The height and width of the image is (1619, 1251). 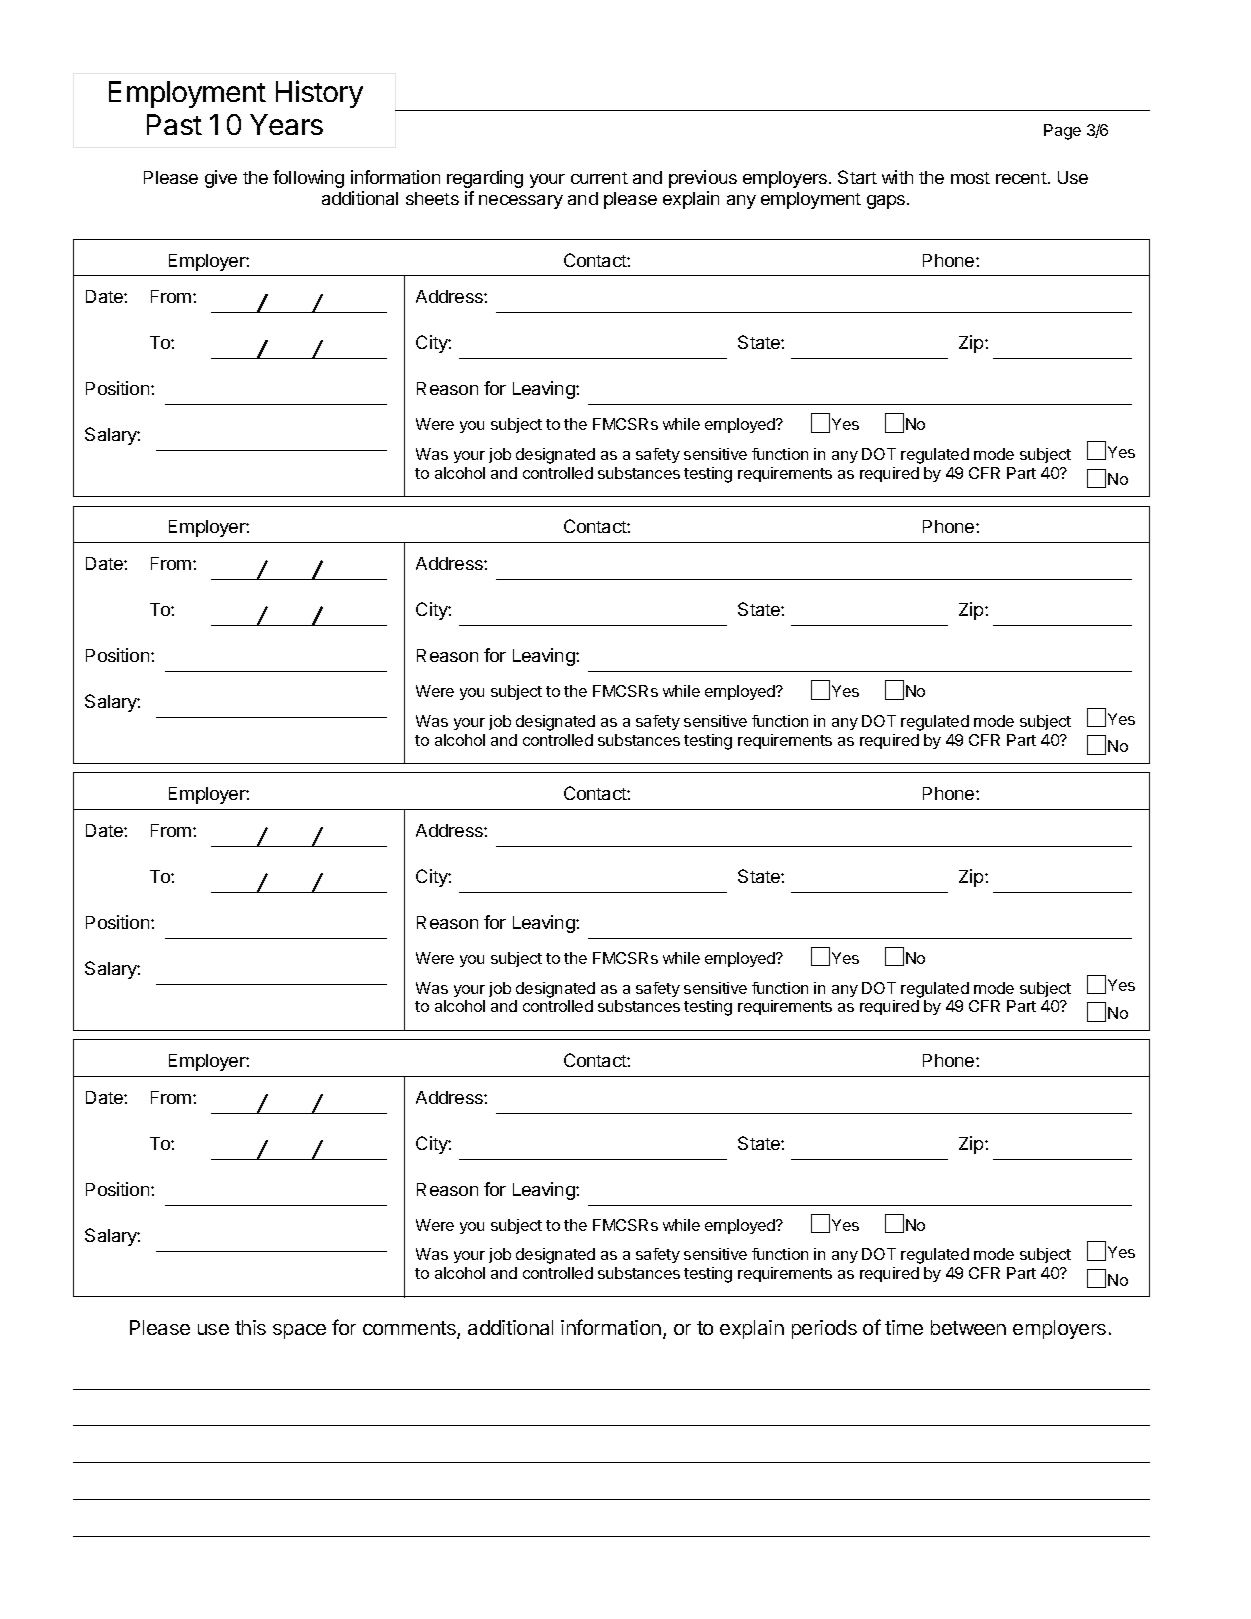 I want to click on gaps, so click(x=887, y=202).
